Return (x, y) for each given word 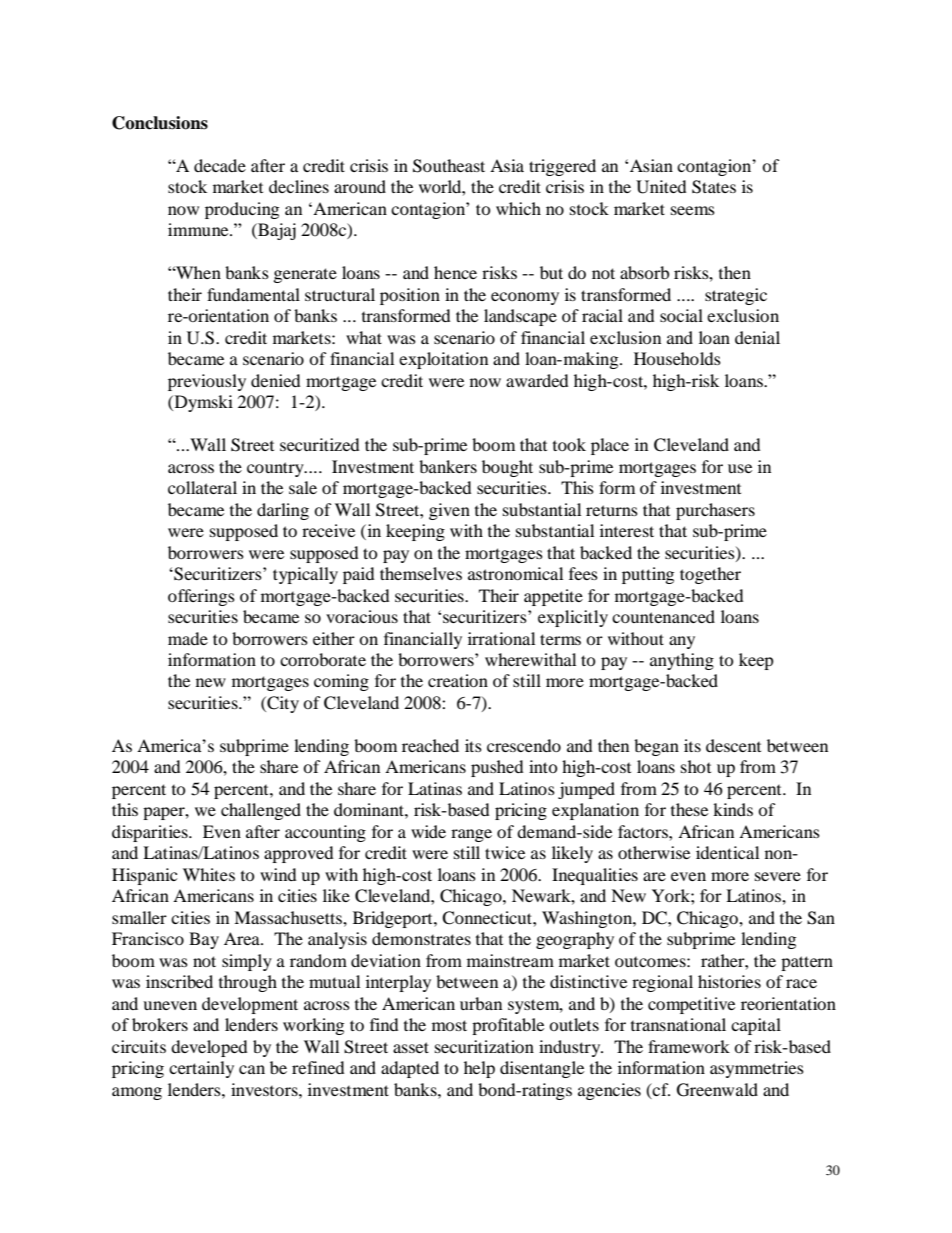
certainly (201, 1069)
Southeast (449, 166)
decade (220, 165)
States (714, 187)
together (710, 575)
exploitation (443, 360)
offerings (201, 597)
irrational (501, 638)
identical (727, 852)
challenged (261, 811)
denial (757, 337)
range (471, 835)
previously (207, 382)
